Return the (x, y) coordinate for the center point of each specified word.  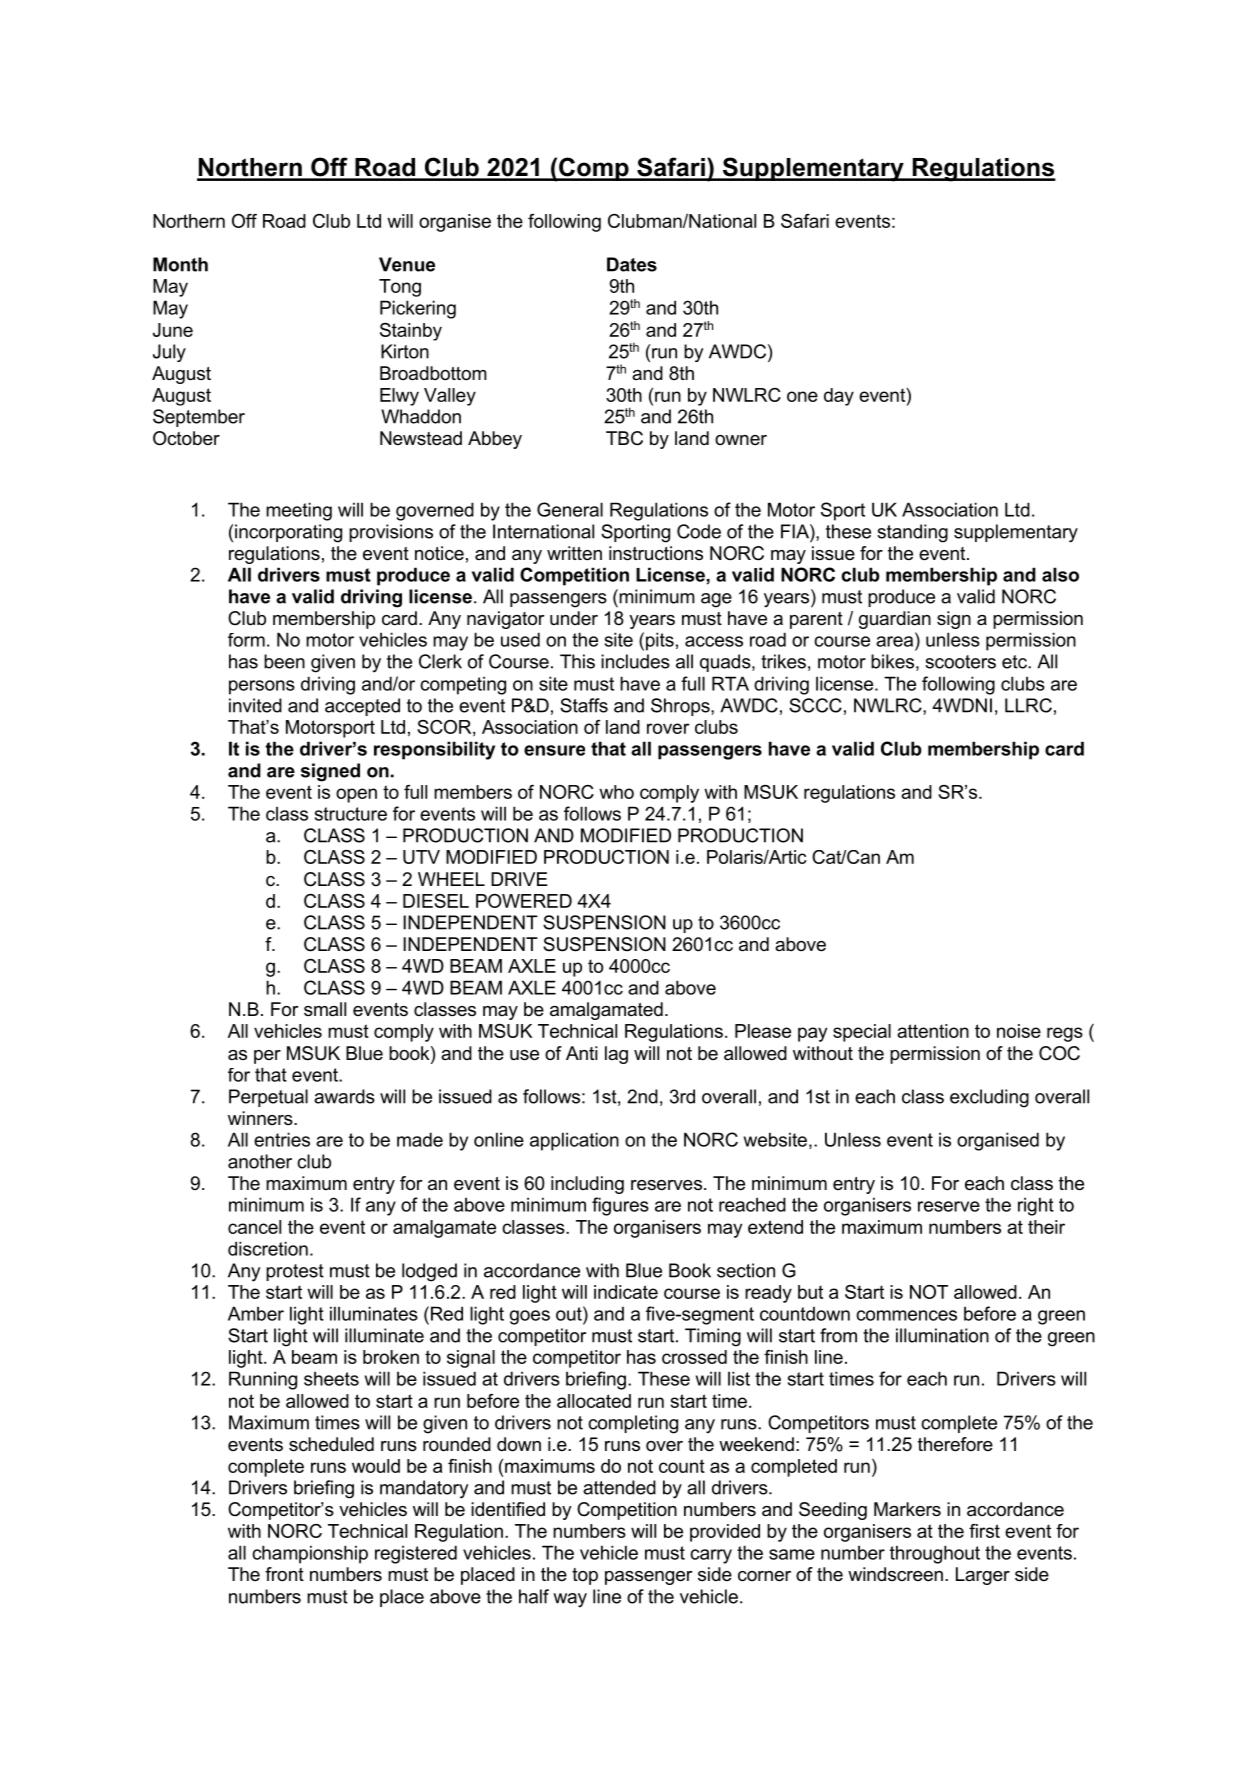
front (284, 1574)
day (839, 397)
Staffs (584, 705)
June (173, 330)
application (574, 1141)
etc (1015, 662)
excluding (989, 1098)
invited (255, 705)
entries (282, 1139)
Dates (632, 264)
